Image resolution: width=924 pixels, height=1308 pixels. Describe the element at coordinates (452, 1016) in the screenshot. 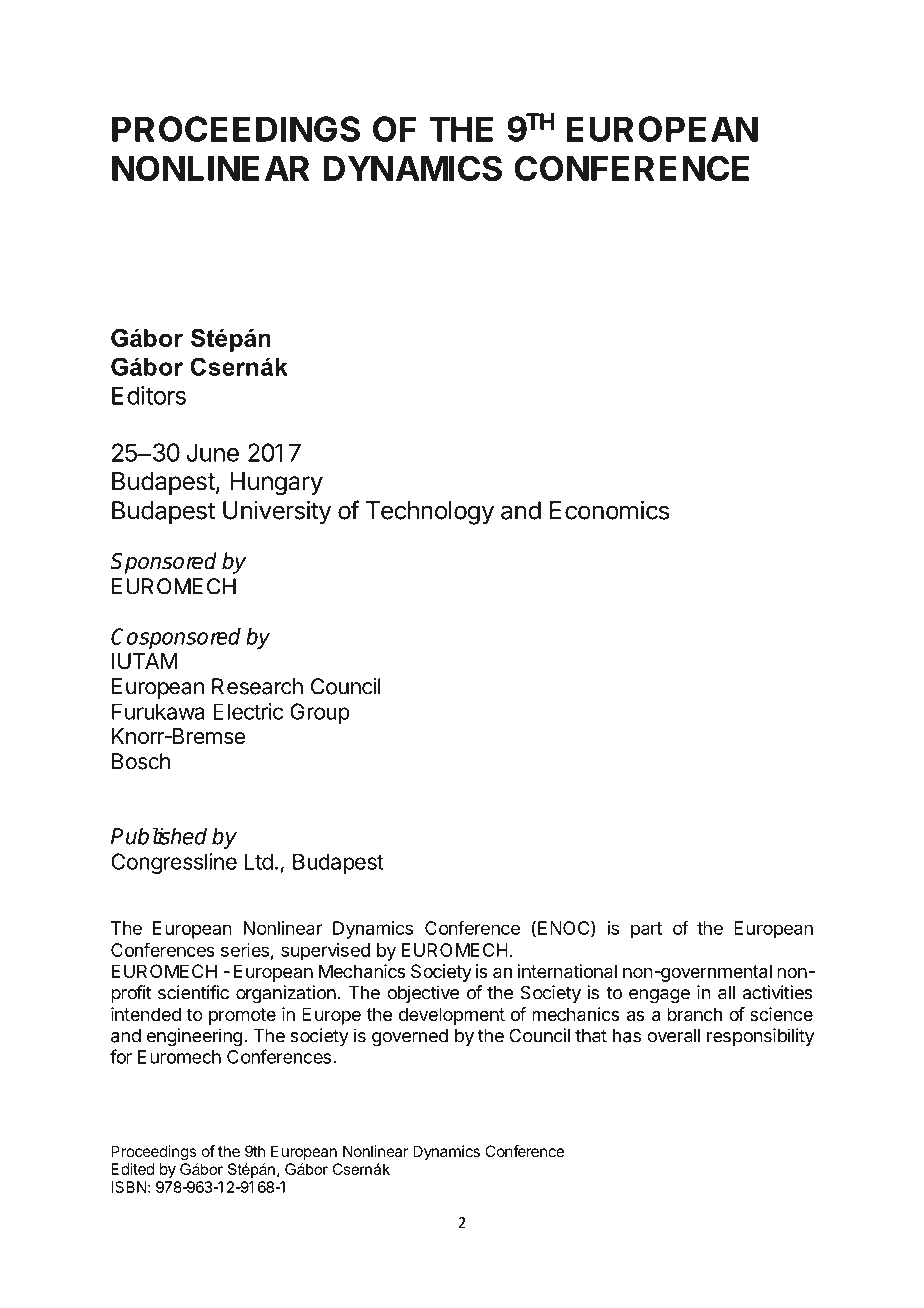

I see `development` at that location.
